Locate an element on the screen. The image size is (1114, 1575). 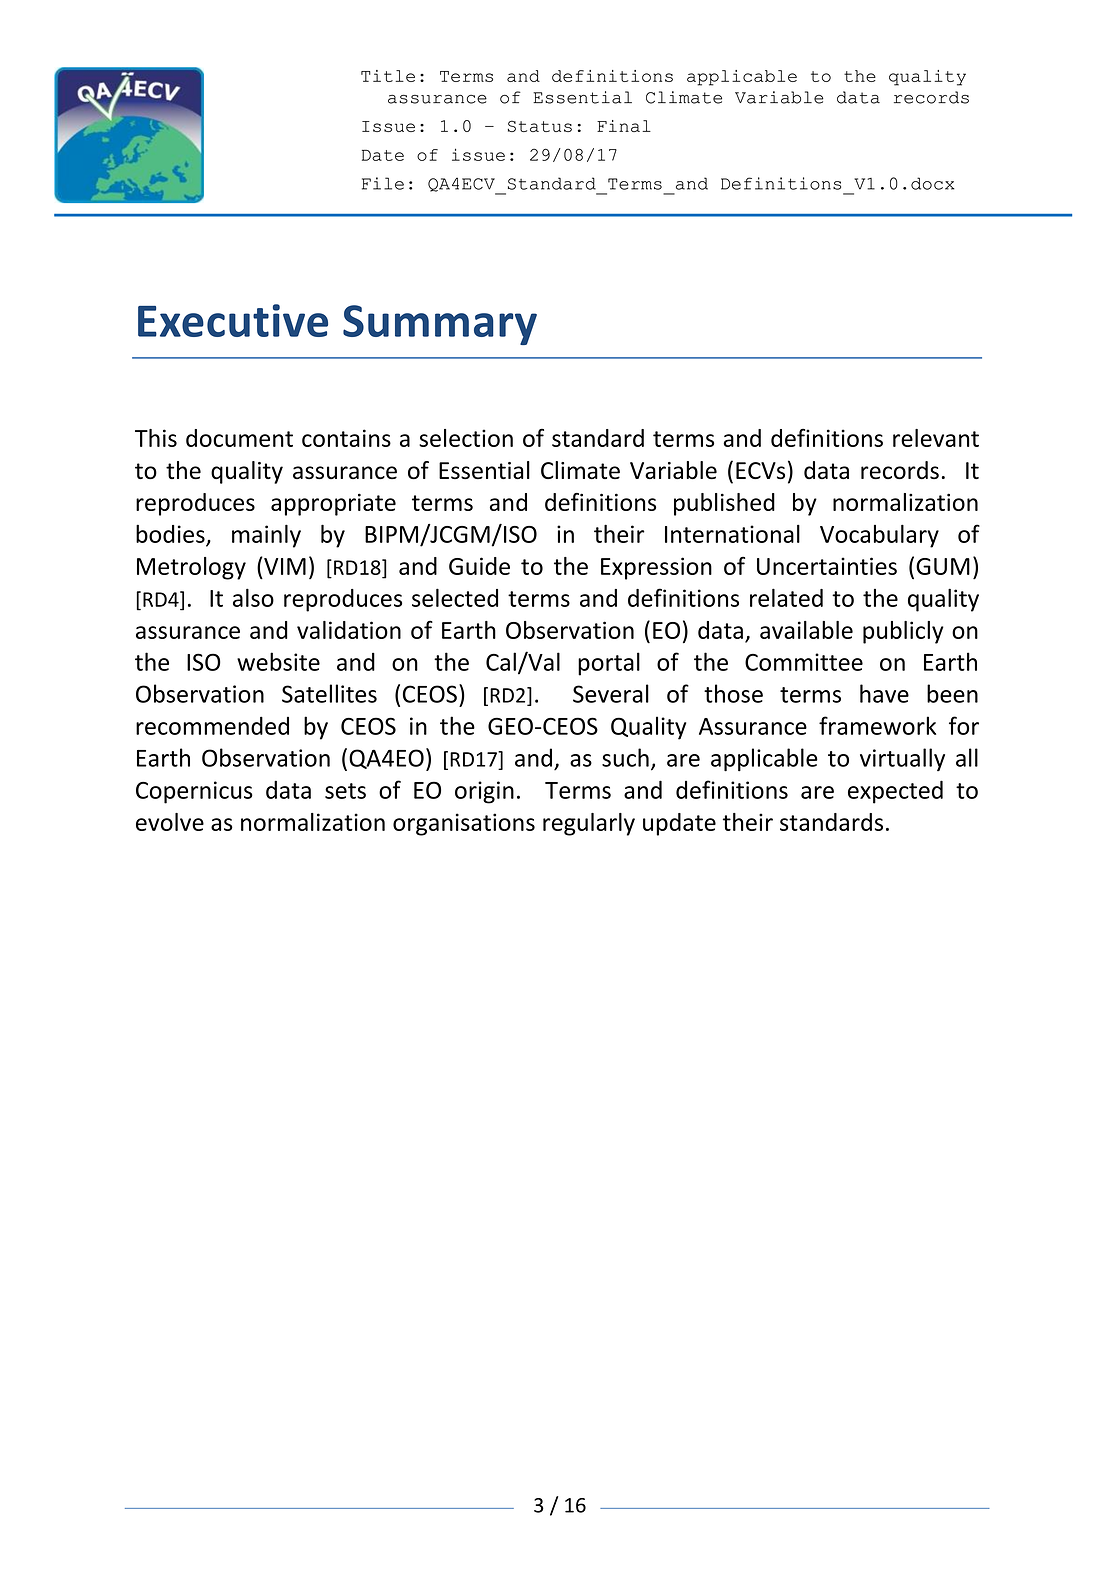
Status is located at coordinates (540, 126).
